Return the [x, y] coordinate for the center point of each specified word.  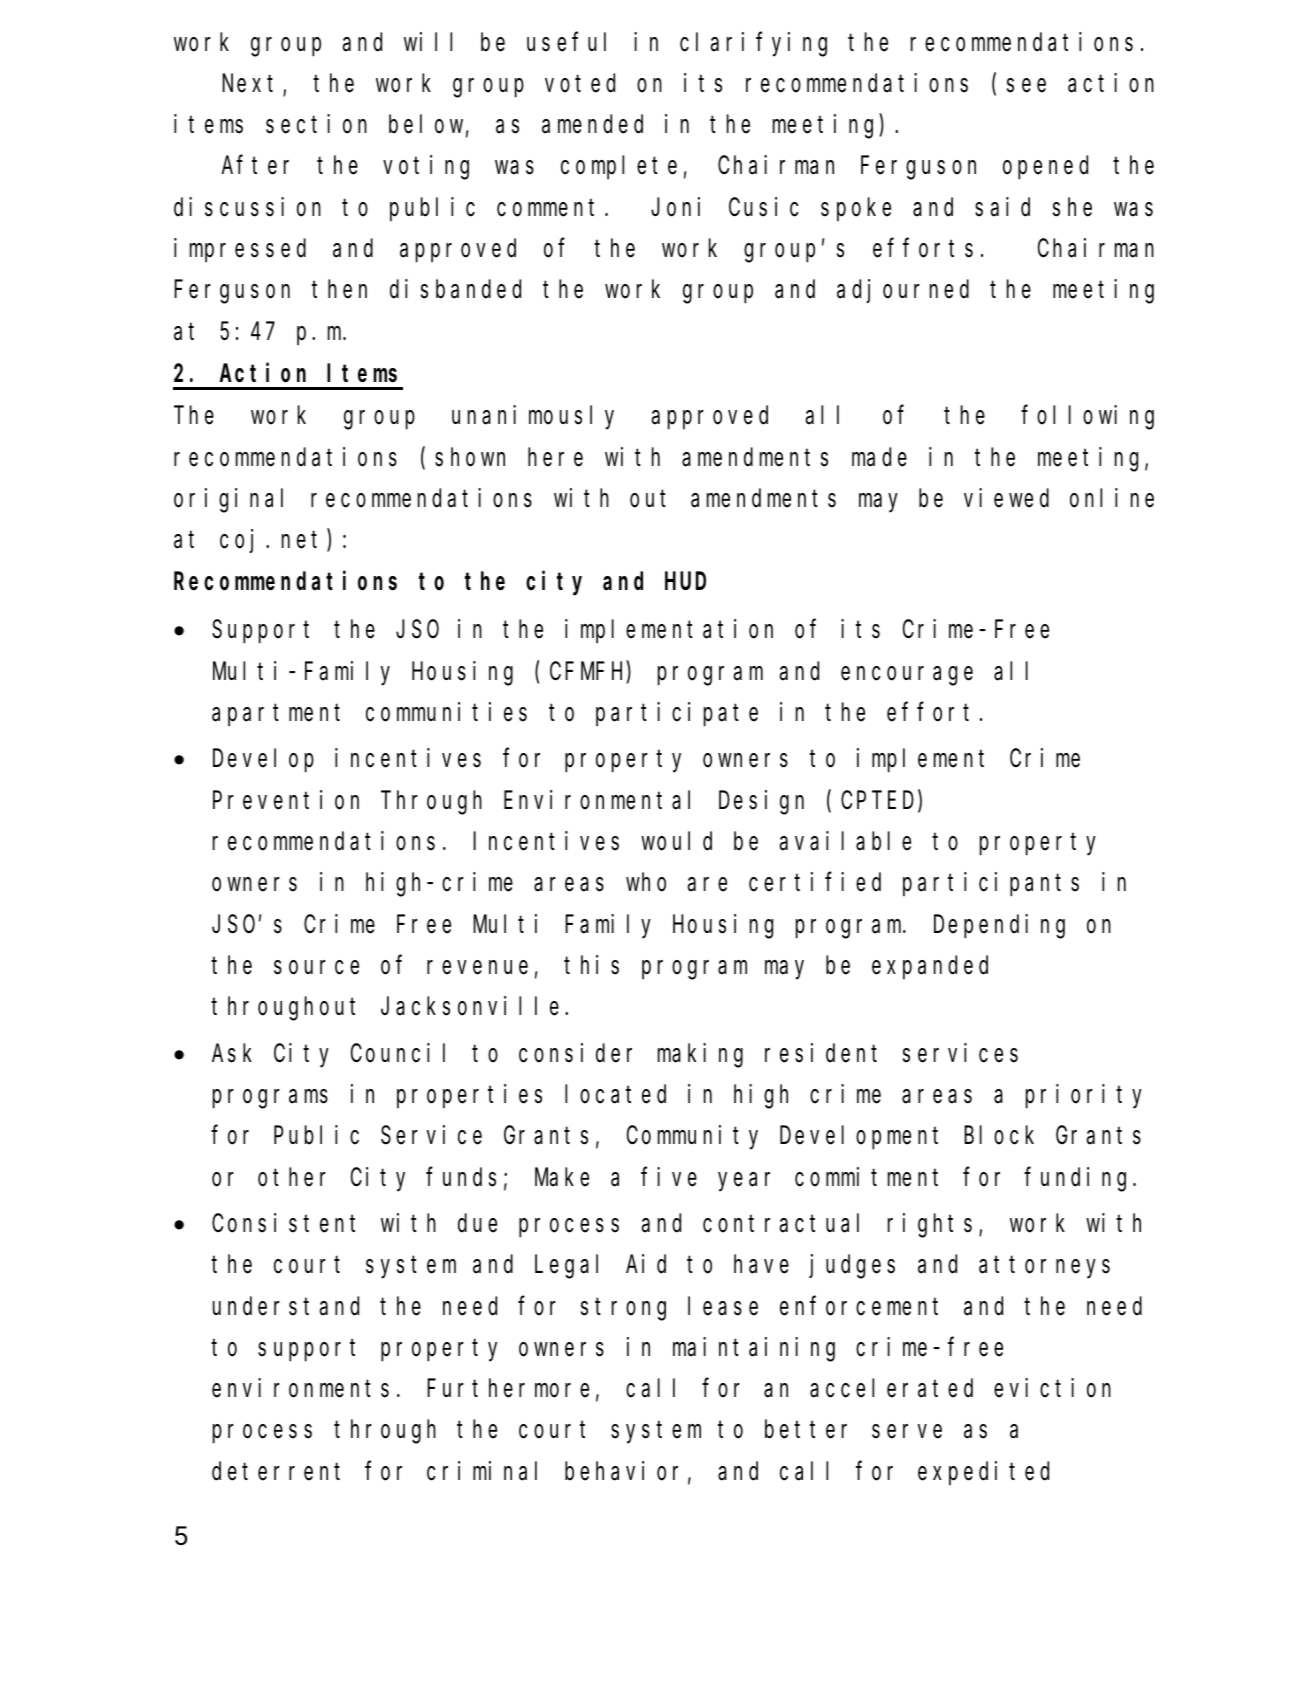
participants [991, 885]
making [700, 1055]
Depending [999, 926]
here [555, 457]
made [879, 457]
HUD [685, 582]
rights [930, 1225]
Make [562, 1177]
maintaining [754, 1349]
